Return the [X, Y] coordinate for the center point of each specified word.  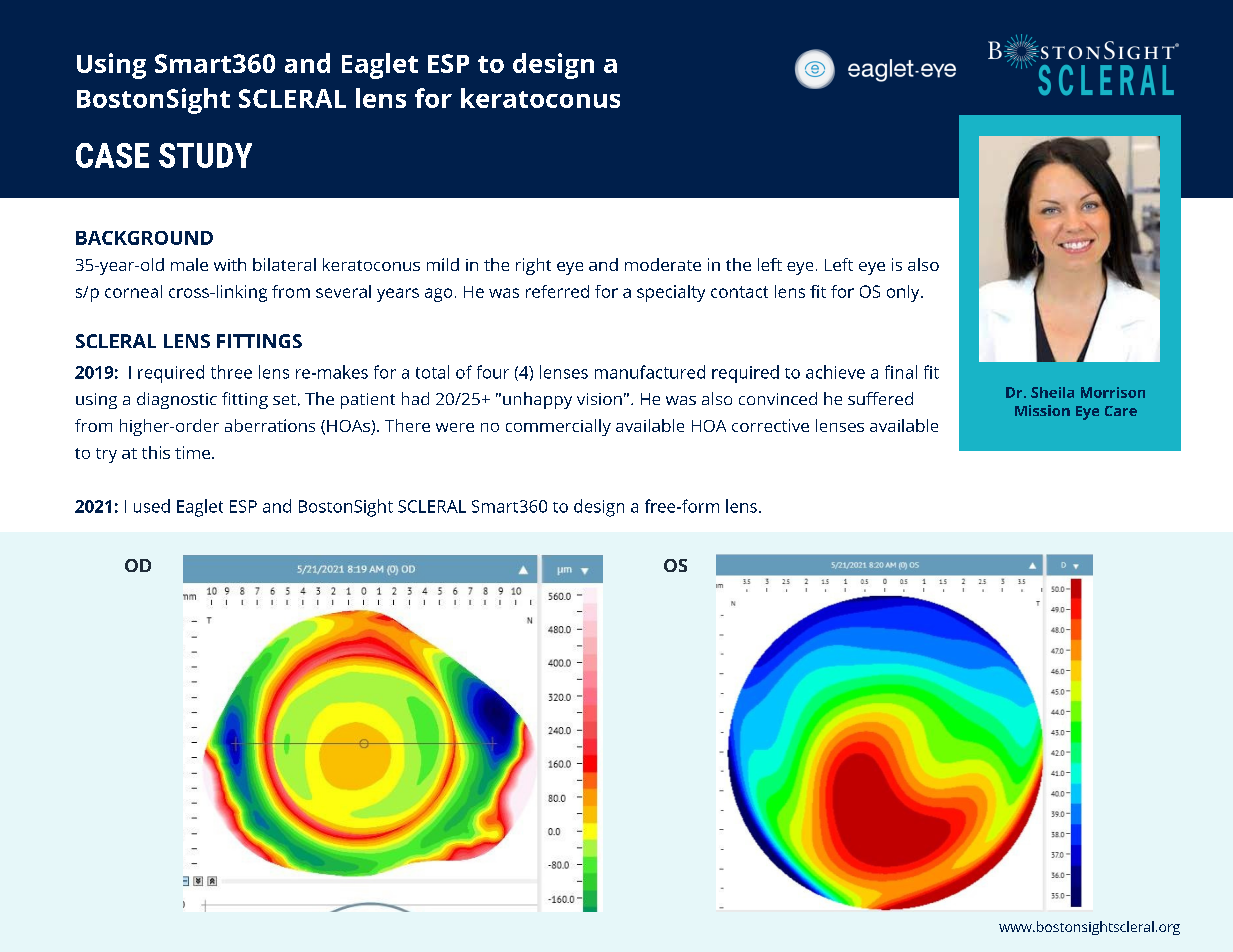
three [231, 372]
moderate [663, 264]
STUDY [205, 155]
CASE [112, 155]
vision [599, 399]
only [904, 293]
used [152, 506]
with [230, 264]
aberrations [270, 425]
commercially [558, 427]
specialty [671, 293]
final [901, 372]
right [533, 266]
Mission [1042, 410]
